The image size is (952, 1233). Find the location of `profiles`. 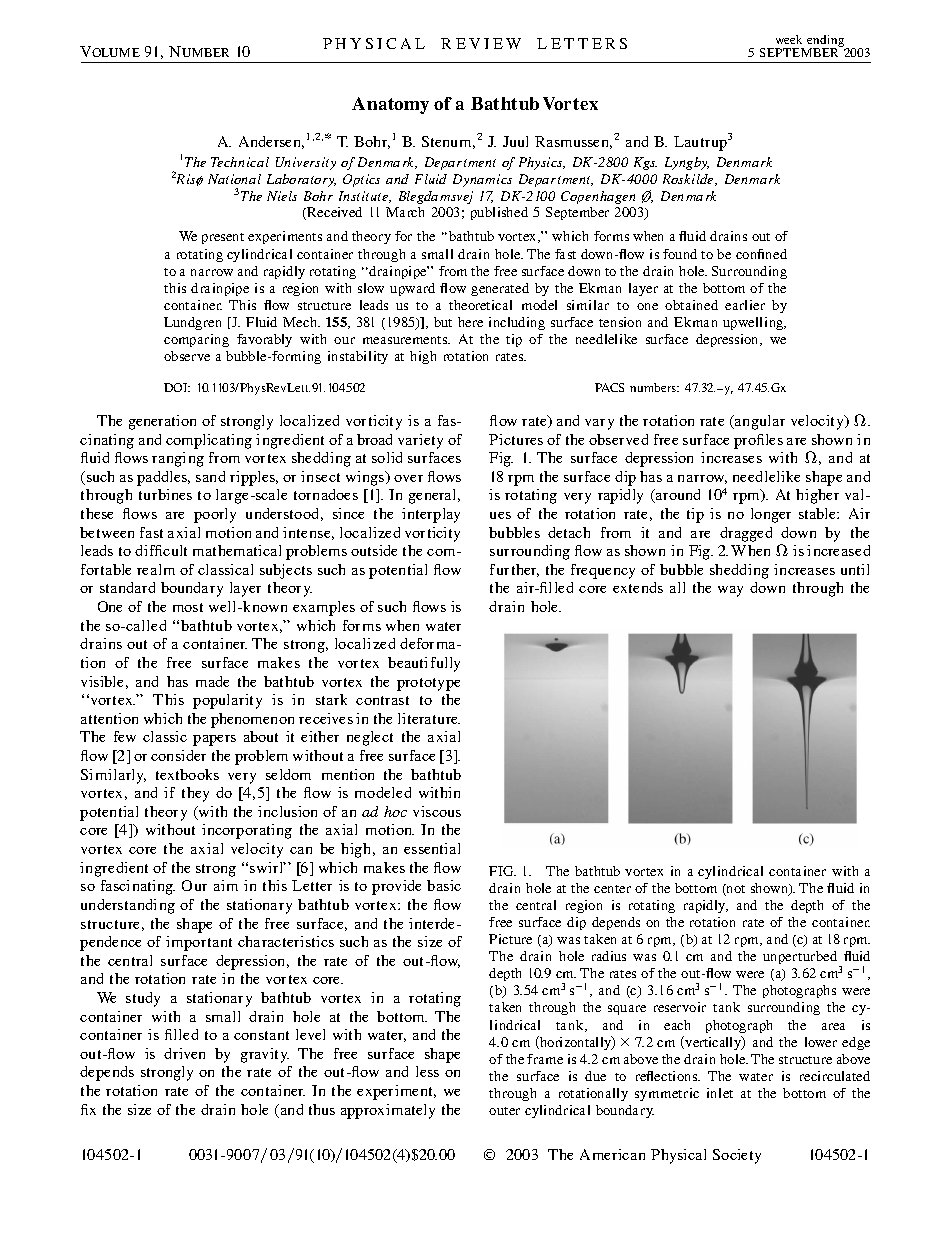

profiles is located at coordinates (758, 441).
